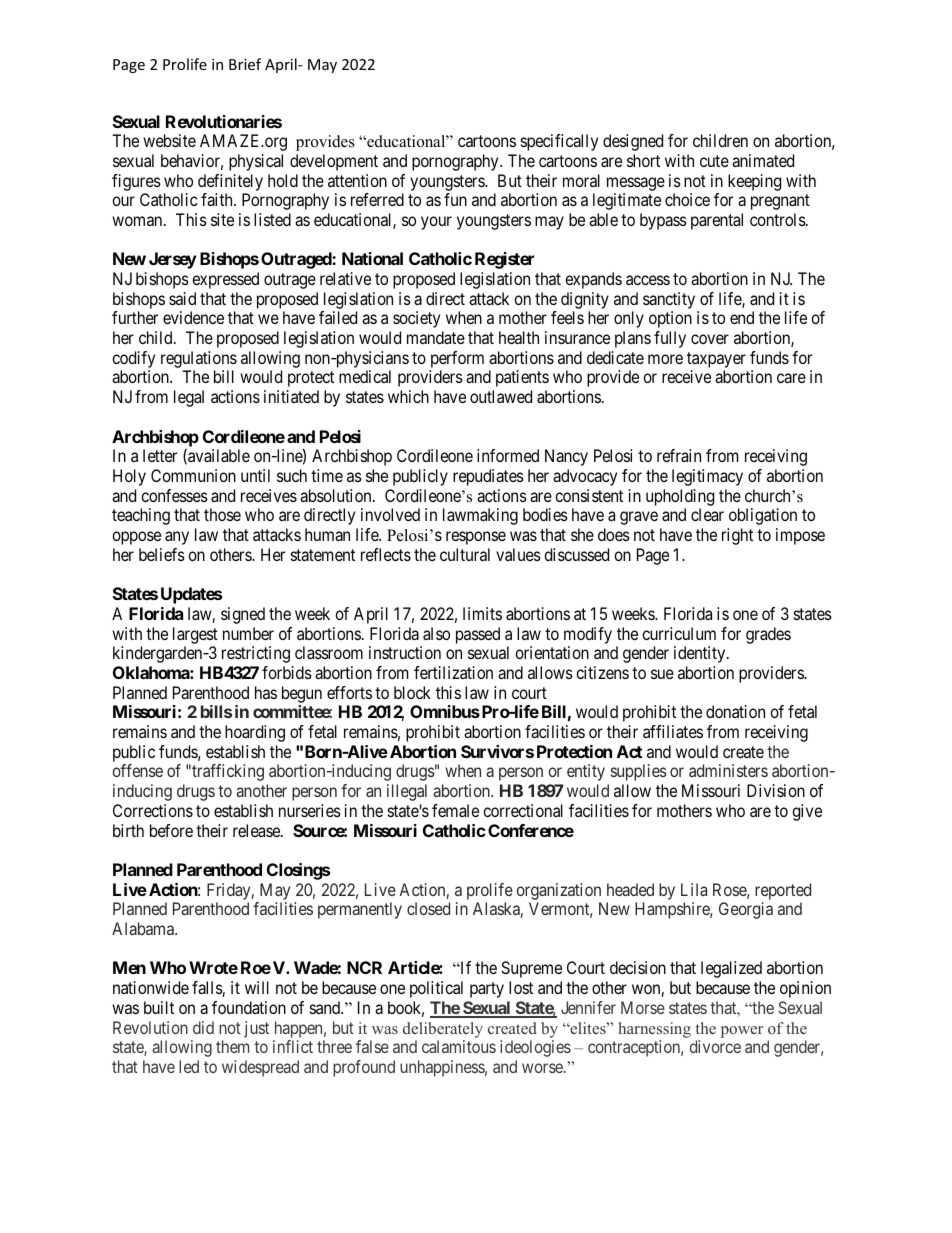 The height and width of the screenshot is (1233, 952). Describe the element at coordinates (714, 161) in the screenshot. I see `cute` at that location.
